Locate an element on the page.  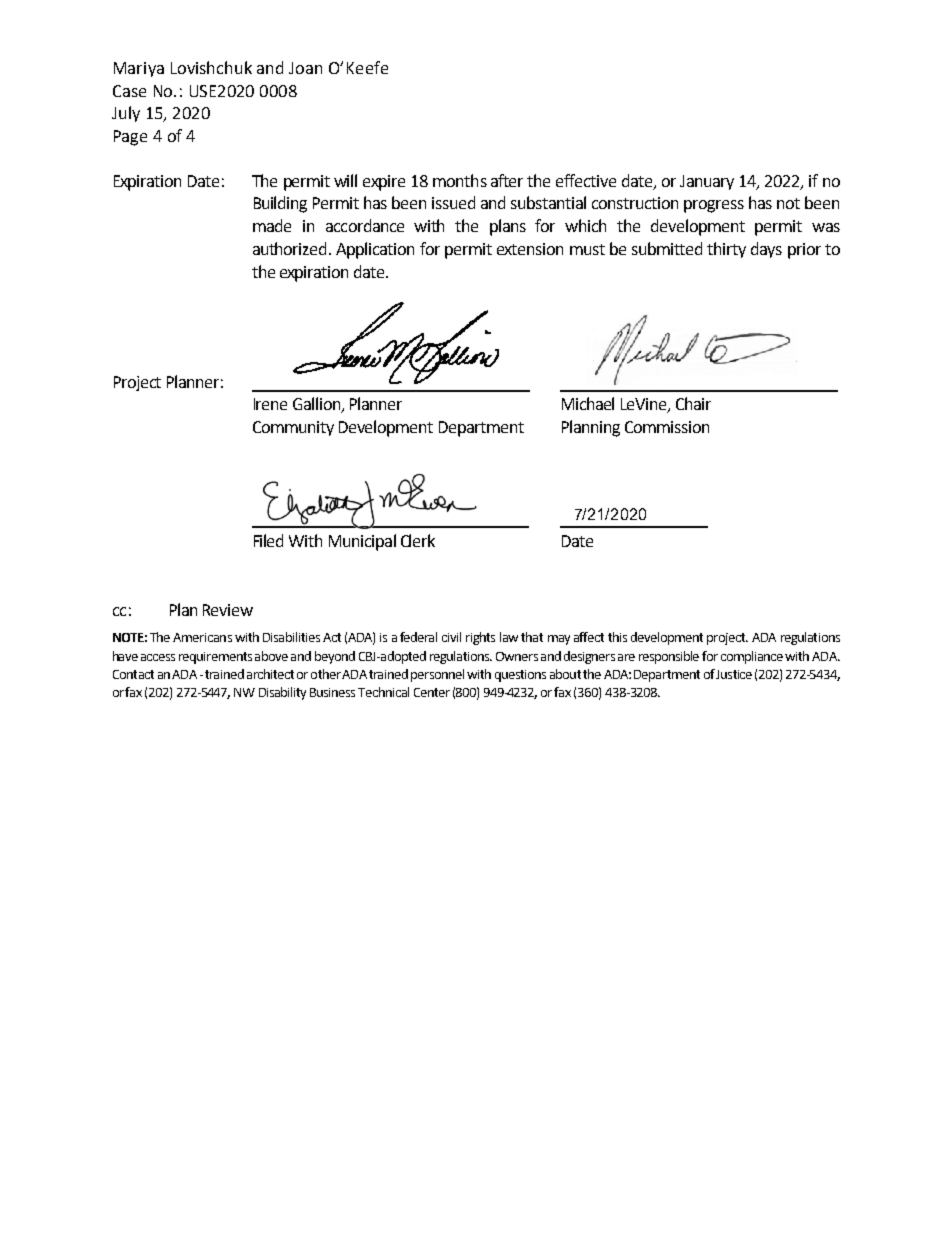
Case is located at coordinates (129, 91).
